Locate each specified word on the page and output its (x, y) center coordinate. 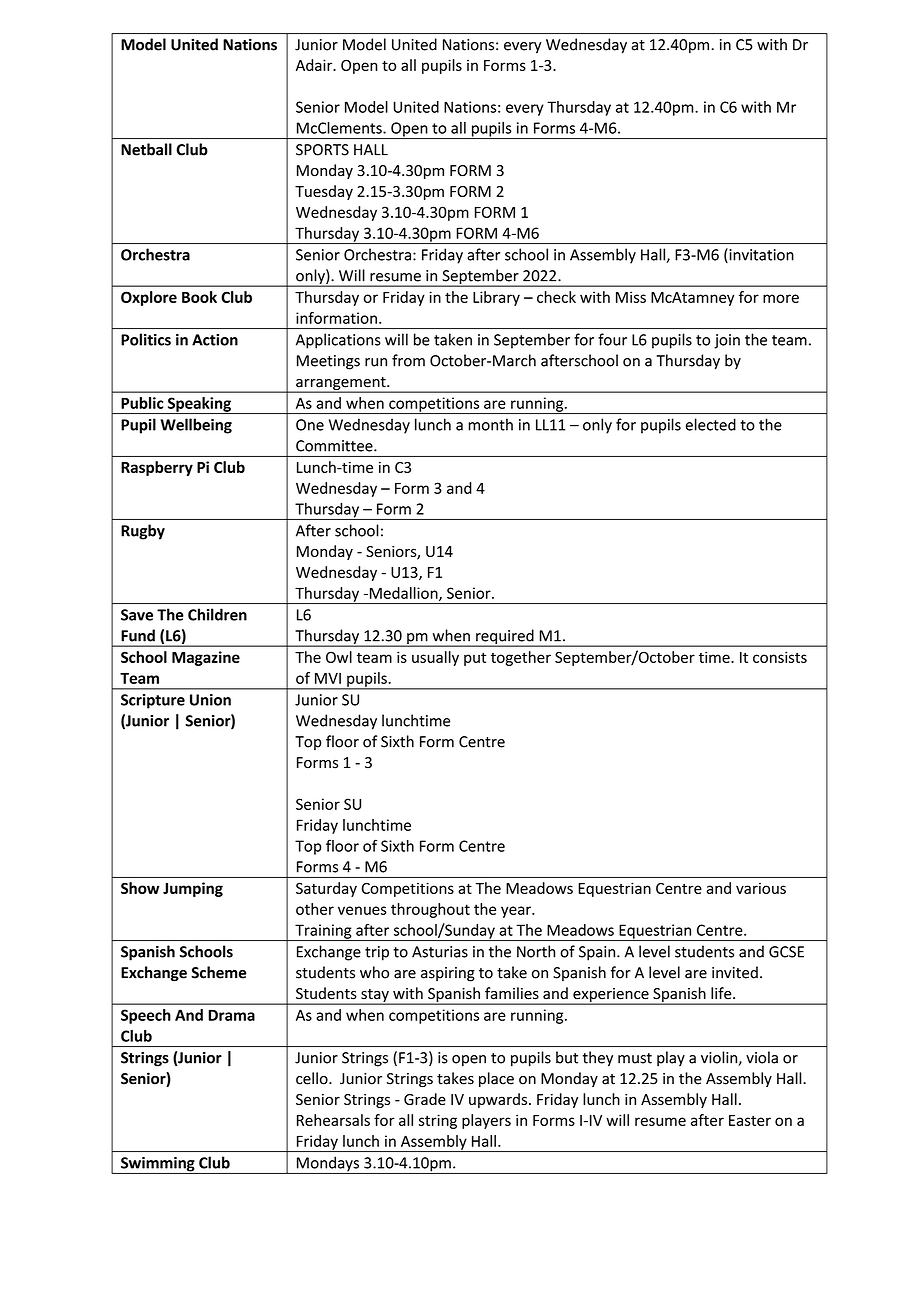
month (490, 424)
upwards (499, 1100)
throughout (430, 910)
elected (711, 424)
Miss (631, 297)
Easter (750, 1120)
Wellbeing (196, 426)
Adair (315, 65)
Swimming (158, 1165)
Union (210, 700)
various (761, 888)
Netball (146, 149)
